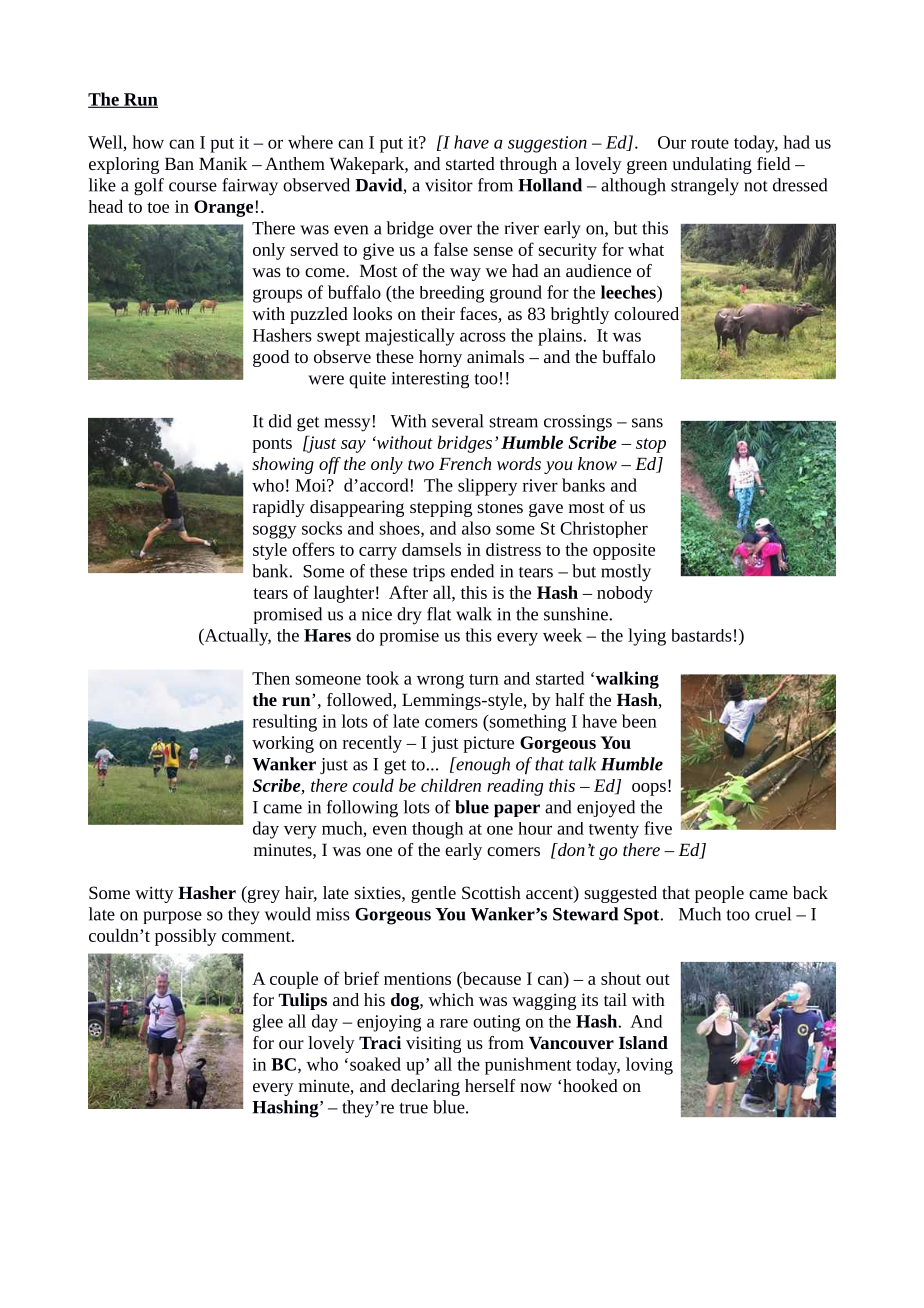  I want to click on glee, so click(268, 1023).
